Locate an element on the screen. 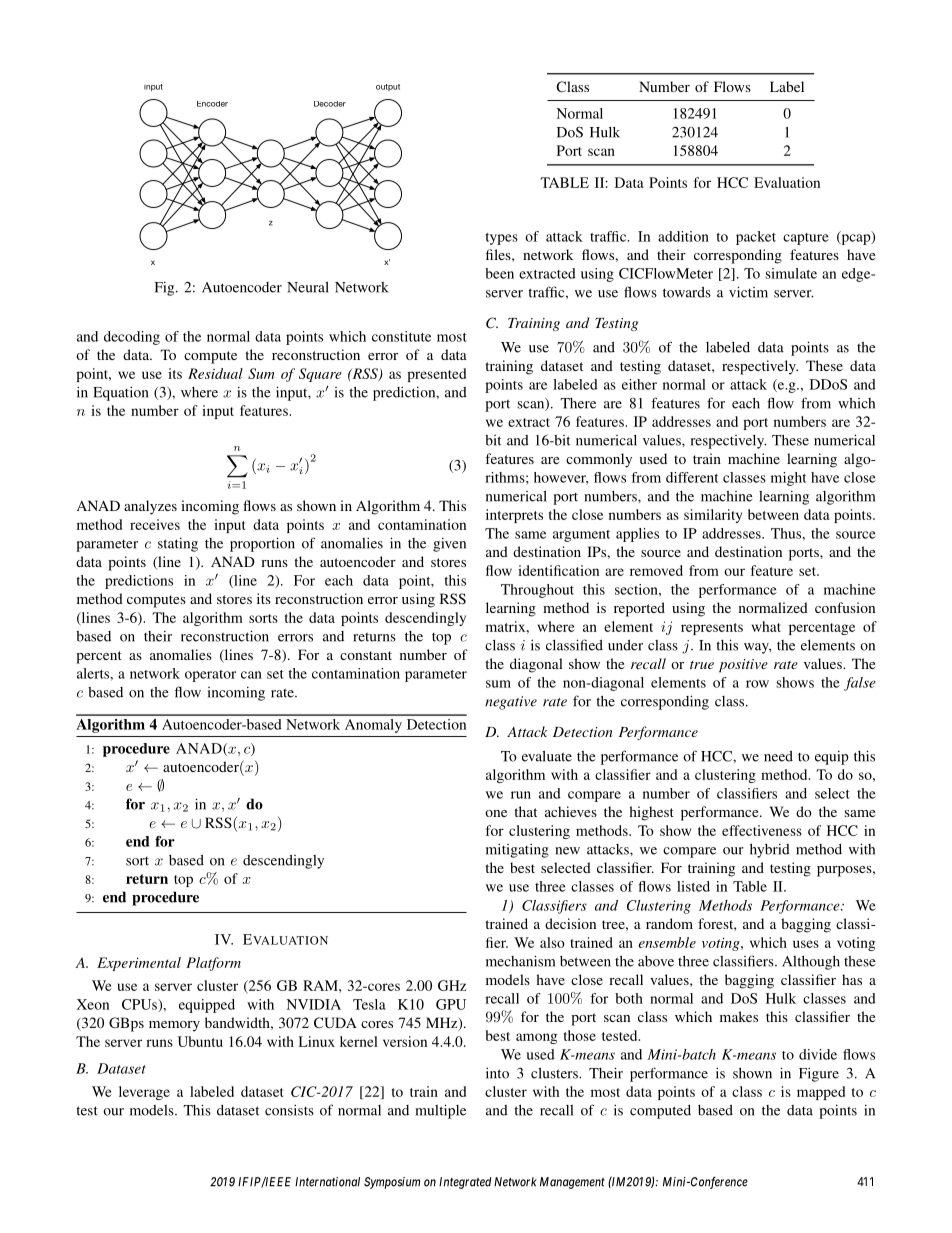 The image size is (952, 1233). leverage is located at coordinates (144, 1093).
